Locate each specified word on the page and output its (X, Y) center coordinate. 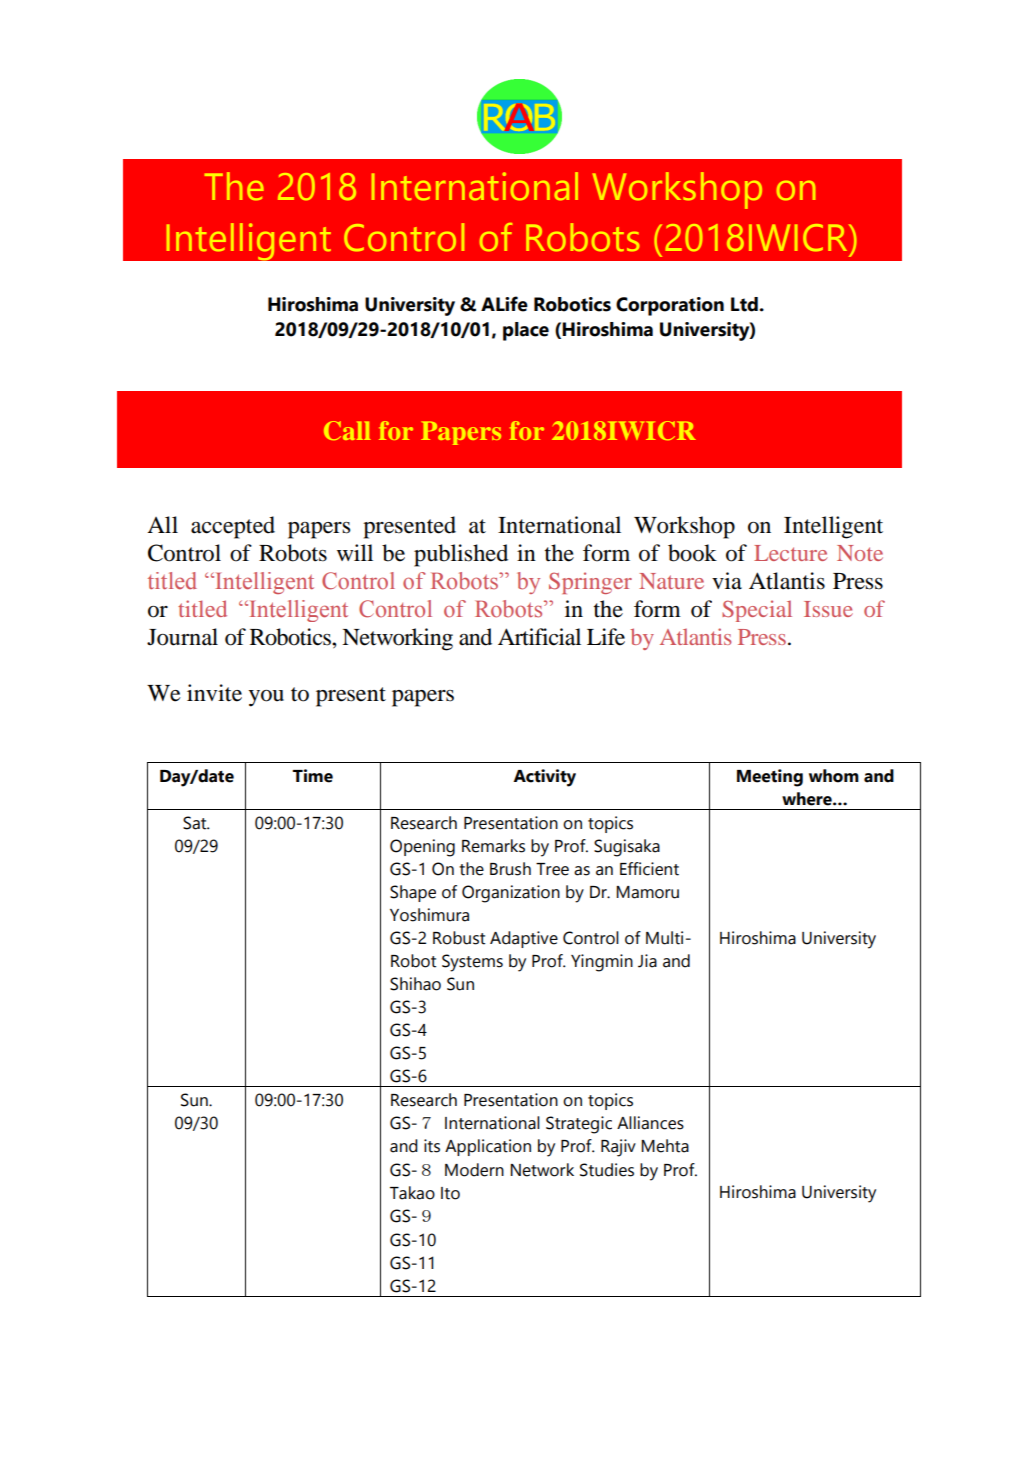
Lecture (790, 553)
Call (347, 430)
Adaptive (524, 939)
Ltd (745, 304)
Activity (544, 778)
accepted (233, 527)
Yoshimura (429, 915)
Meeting (770, 778)
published (461, 555)
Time (313, 776)
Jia (647, 961)
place (526, 331)
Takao (412, 1193)
